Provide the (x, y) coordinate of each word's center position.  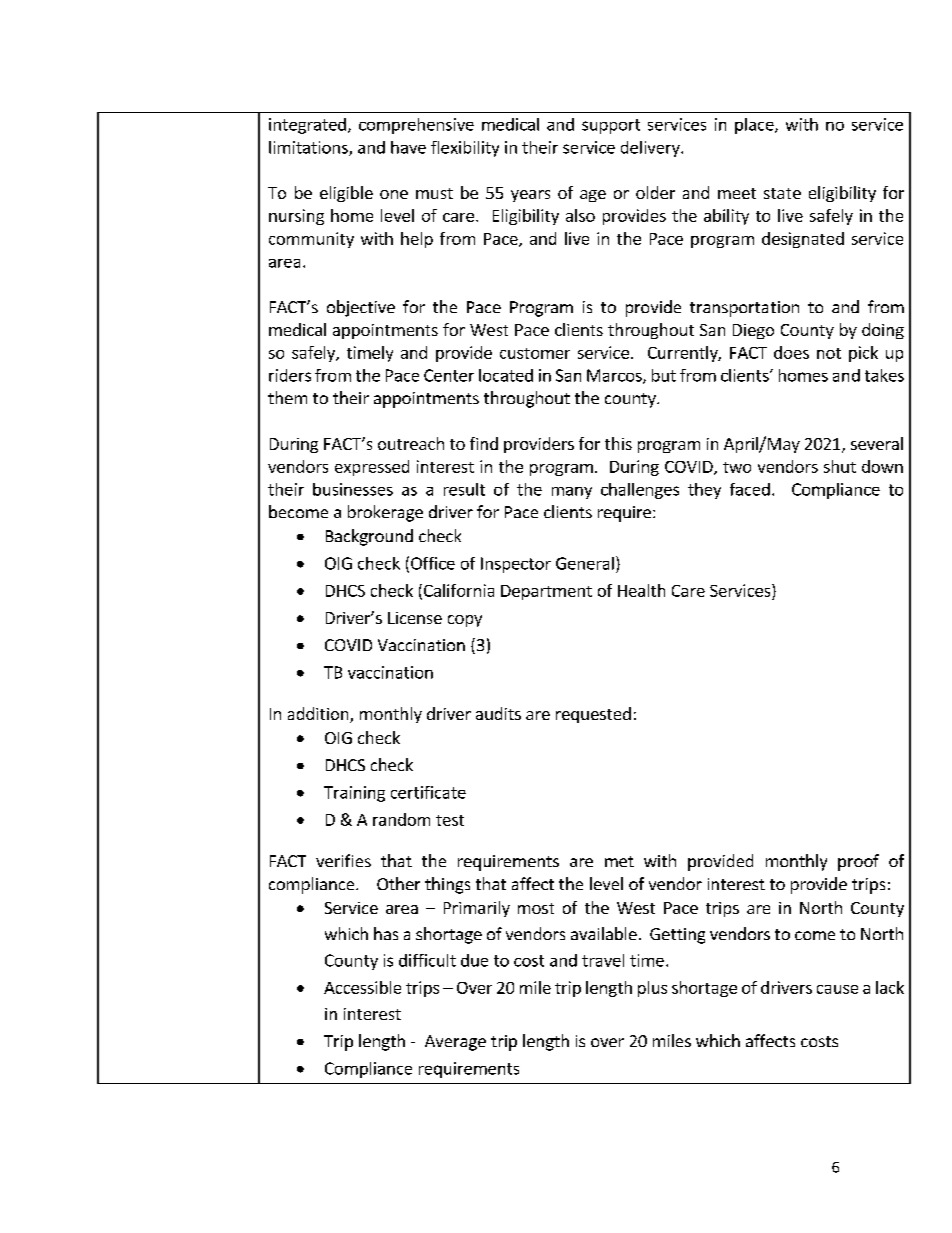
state (782, 193)
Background (369, 537)
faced (750, 489)
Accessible (362, 987)
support (611, 126)
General (585, 563)
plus (652, 989)
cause (837, 989)
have (408, 147)
